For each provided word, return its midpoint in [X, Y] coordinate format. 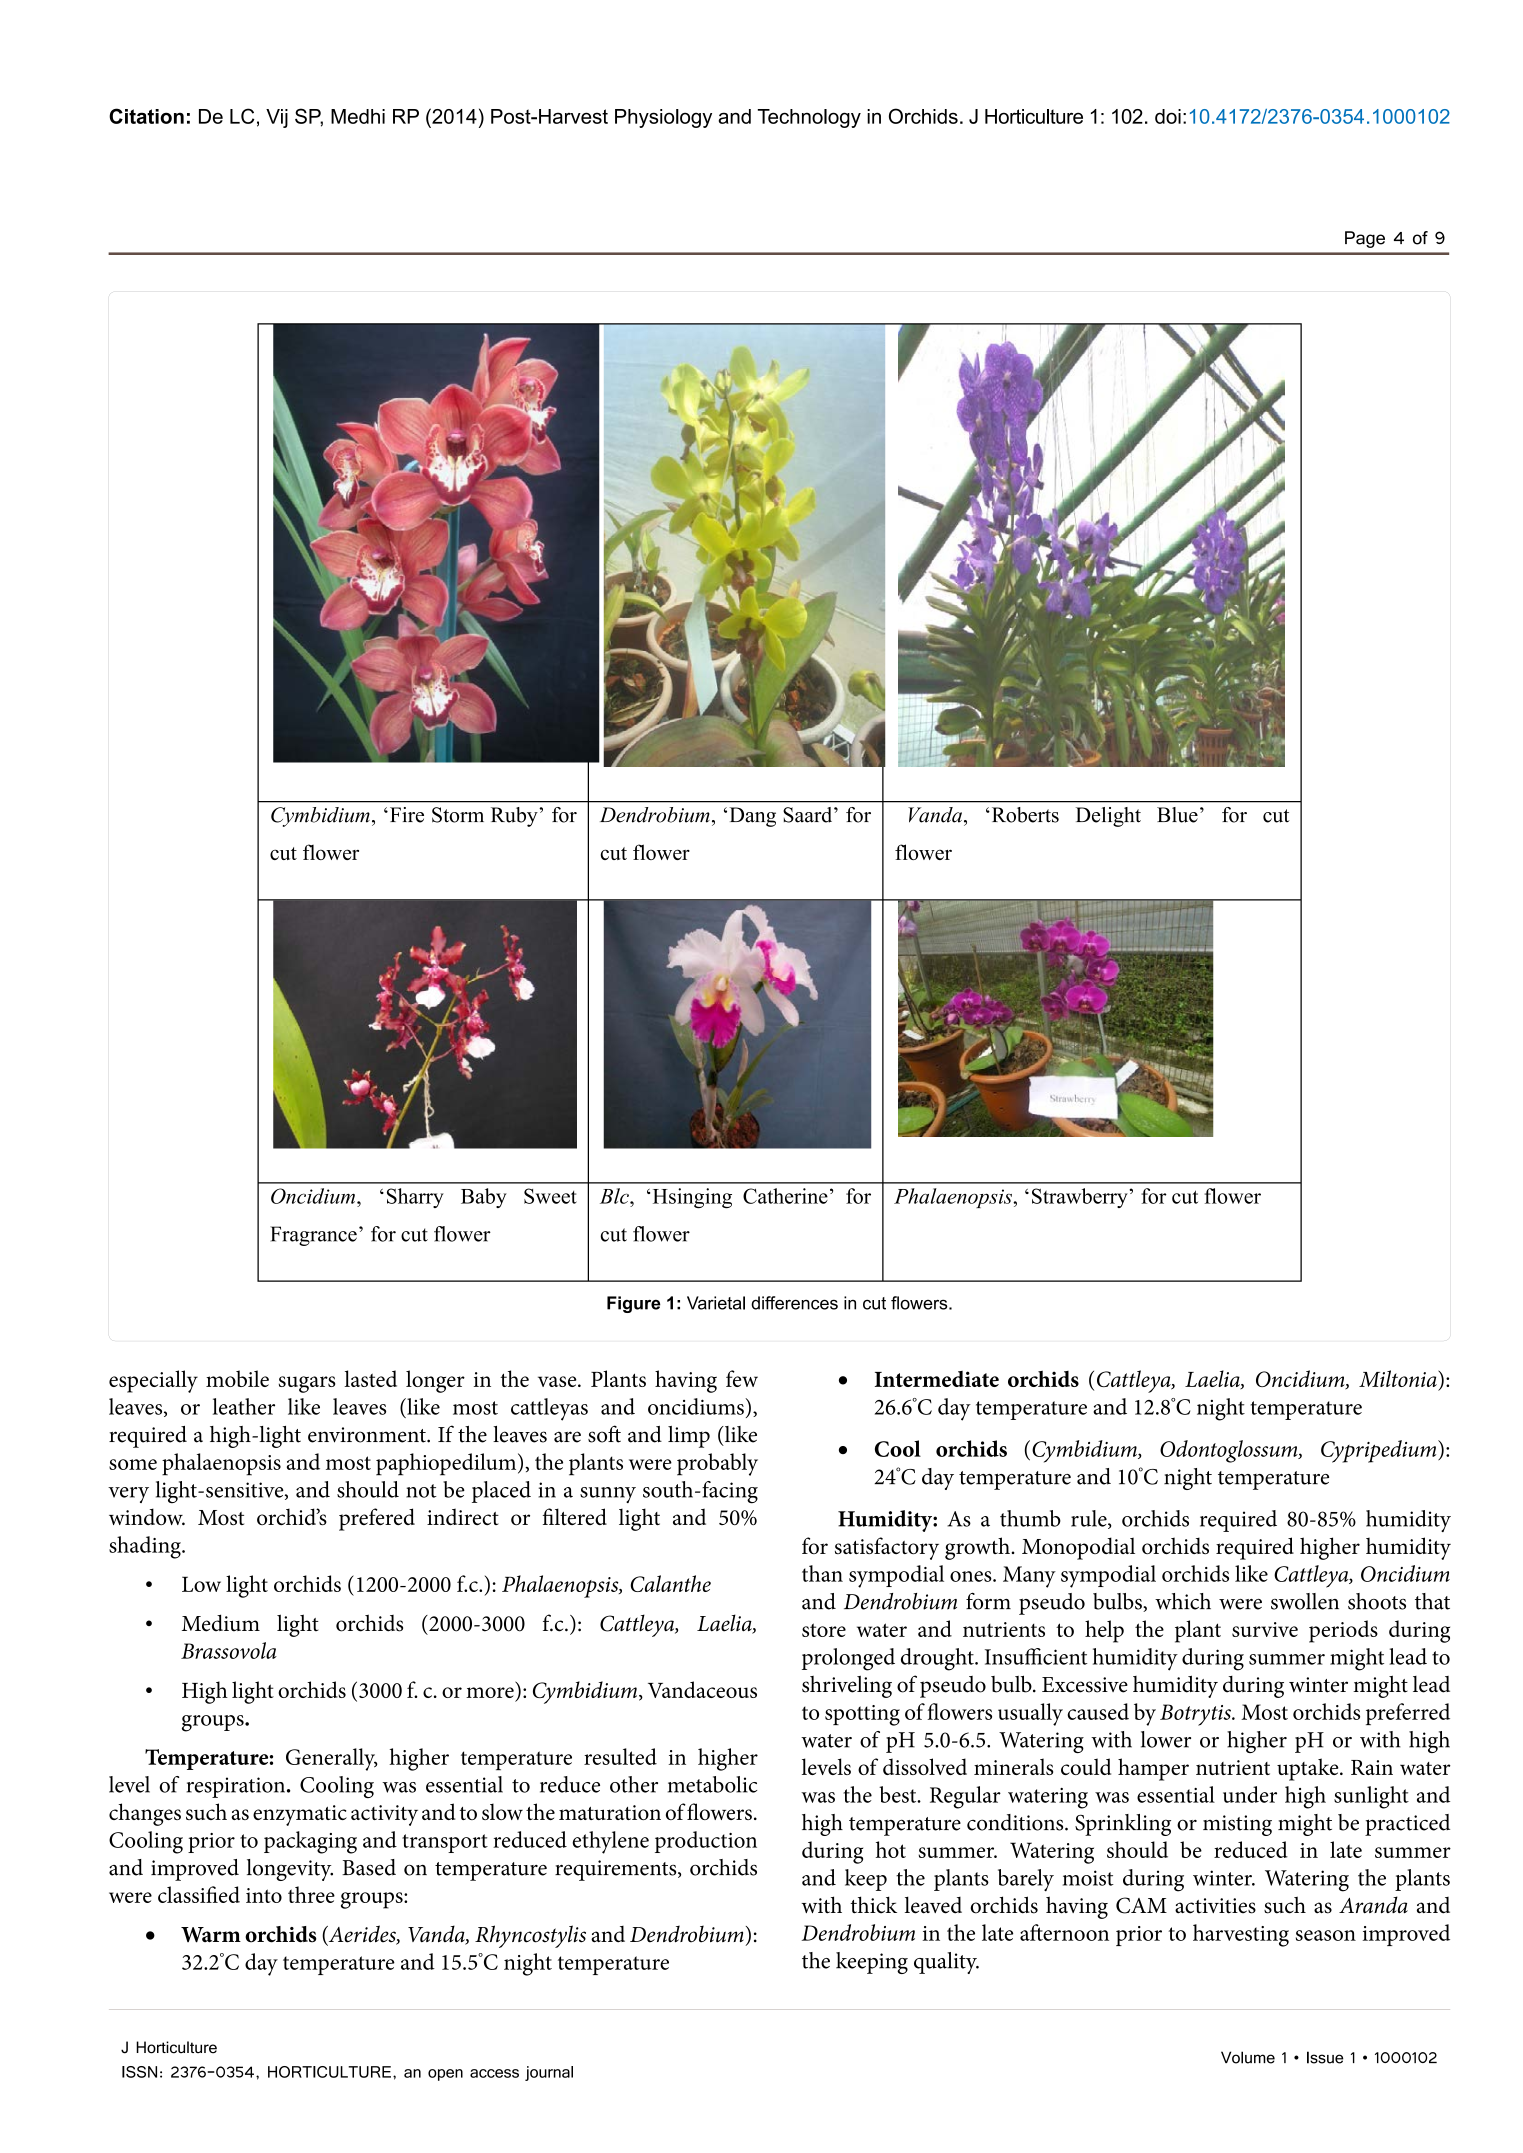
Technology [809, 118]
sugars [307, 1384]
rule [1090, 1519]
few [742, 1378]
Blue [1177, 815]
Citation [146, 116]
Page [1365, 239]
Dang [752, 817]
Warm [211, 1935]
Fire [405, 815]
